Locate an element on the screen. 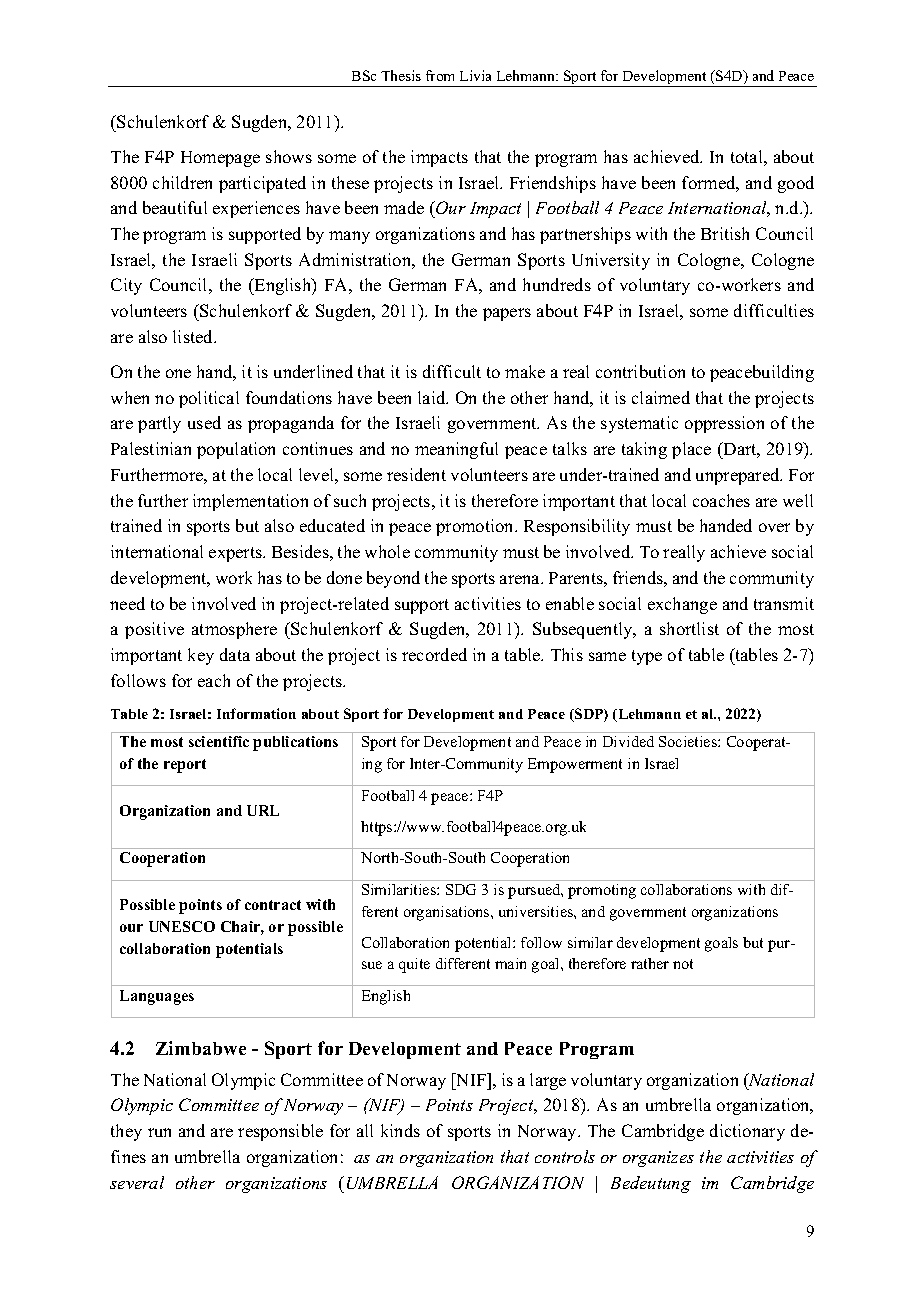 Image resolution: width=924 pixels, height=1308 pixels. kinds is located at coordinates (400, 1130).
